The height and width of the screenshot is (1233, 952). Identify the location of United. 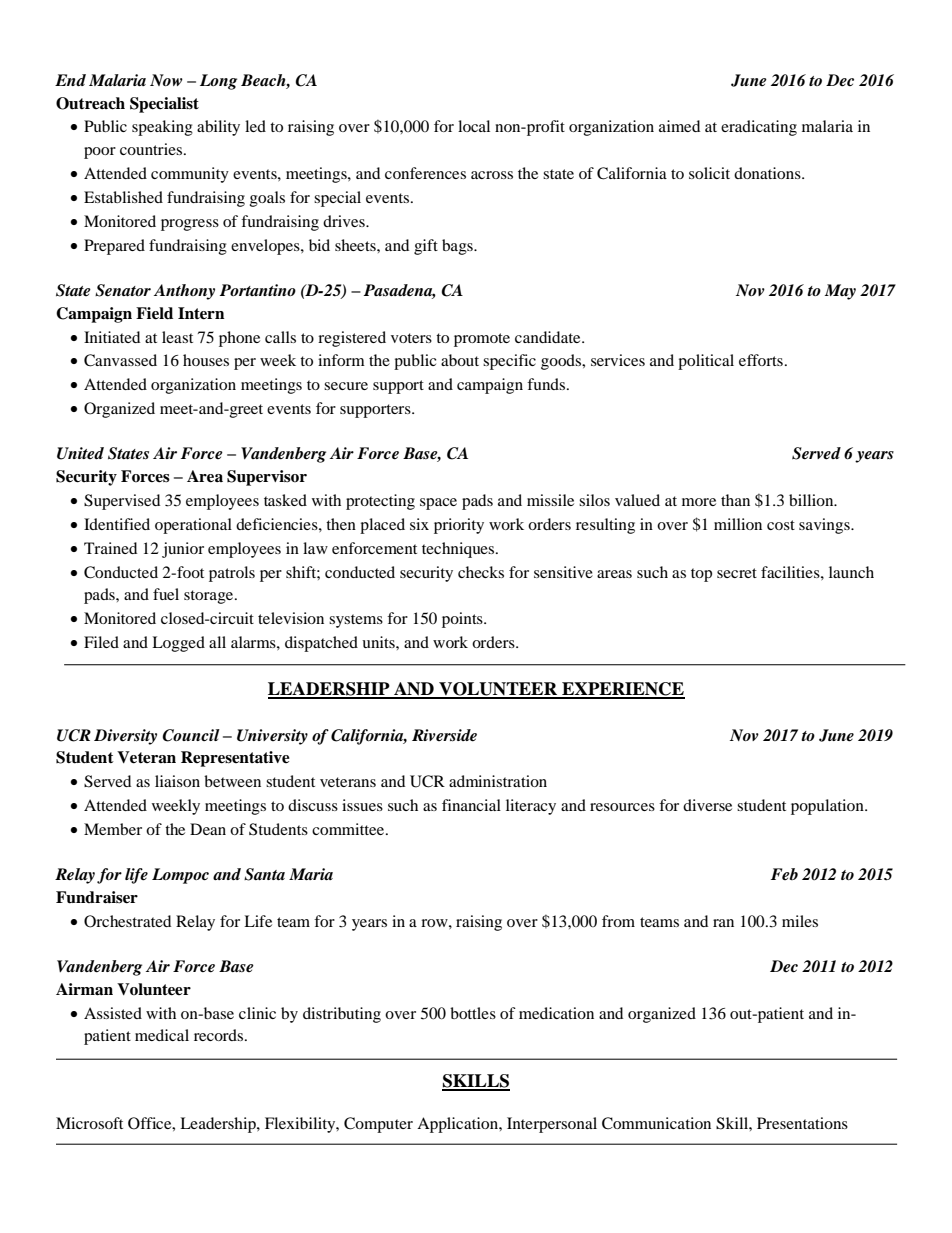
(80, 453).
